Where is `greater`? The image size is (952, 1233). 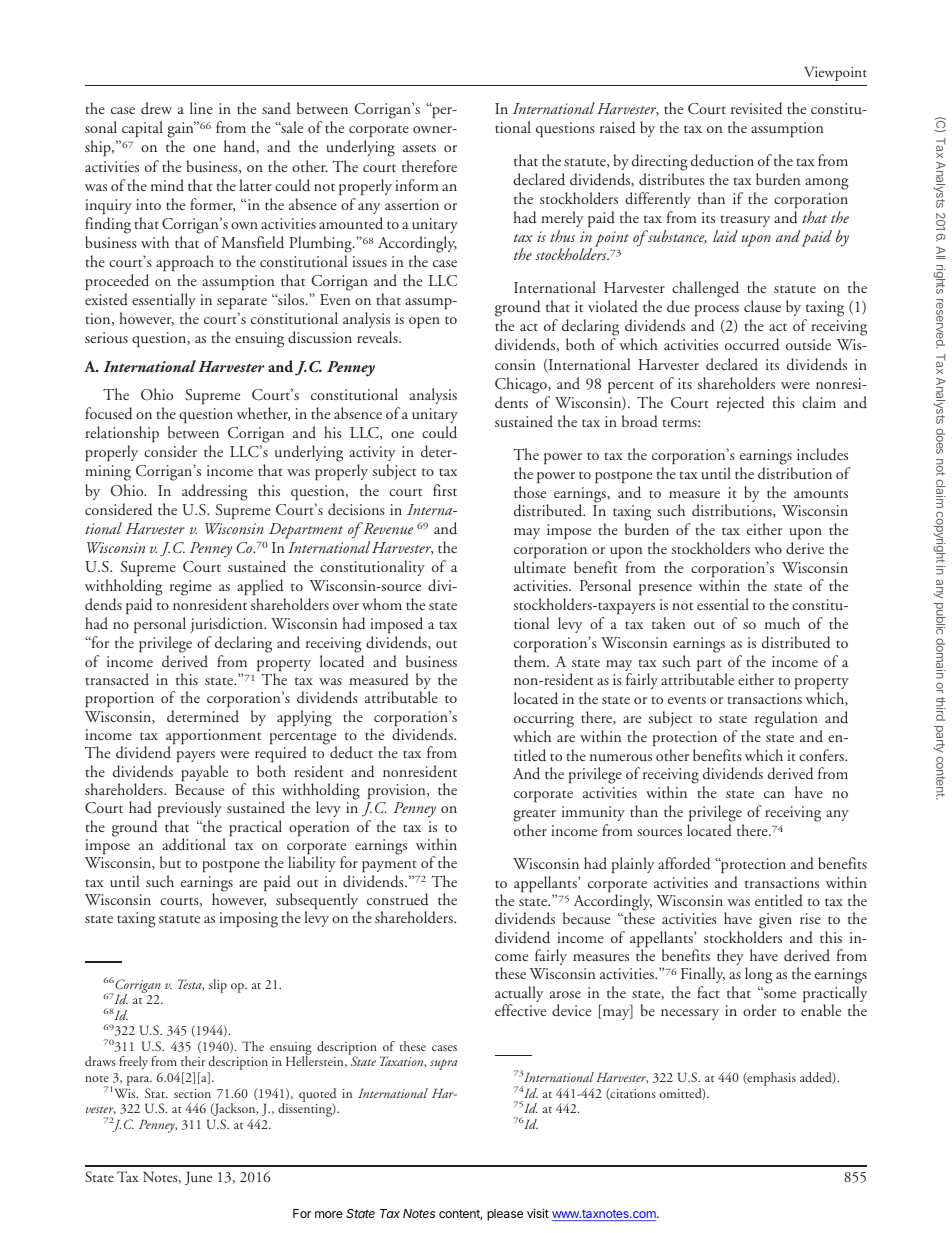
greater is located at coordinates (534, 815).
